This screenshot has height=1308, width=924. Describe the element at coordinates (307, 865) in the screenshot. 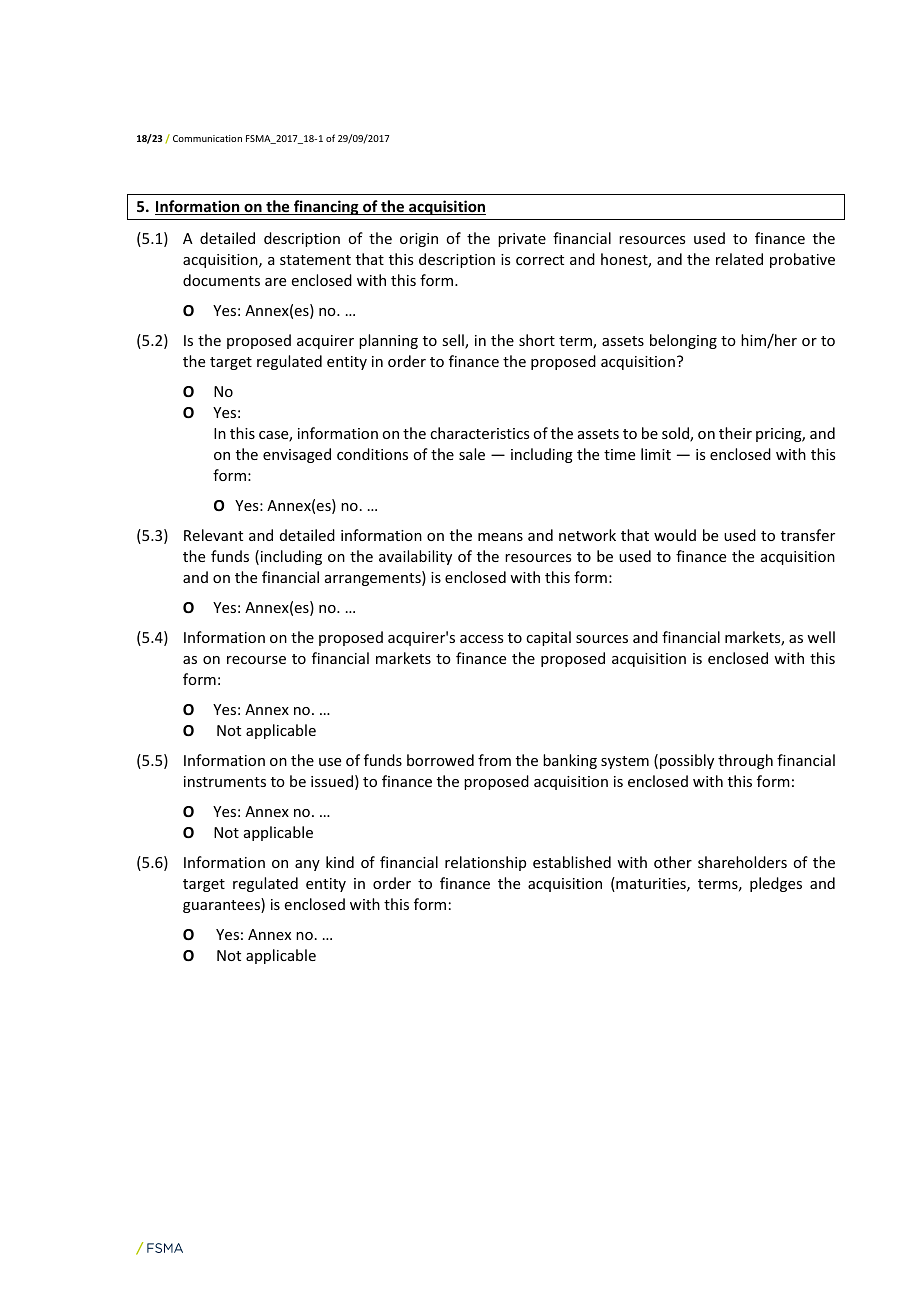

I see `any` at that location.
